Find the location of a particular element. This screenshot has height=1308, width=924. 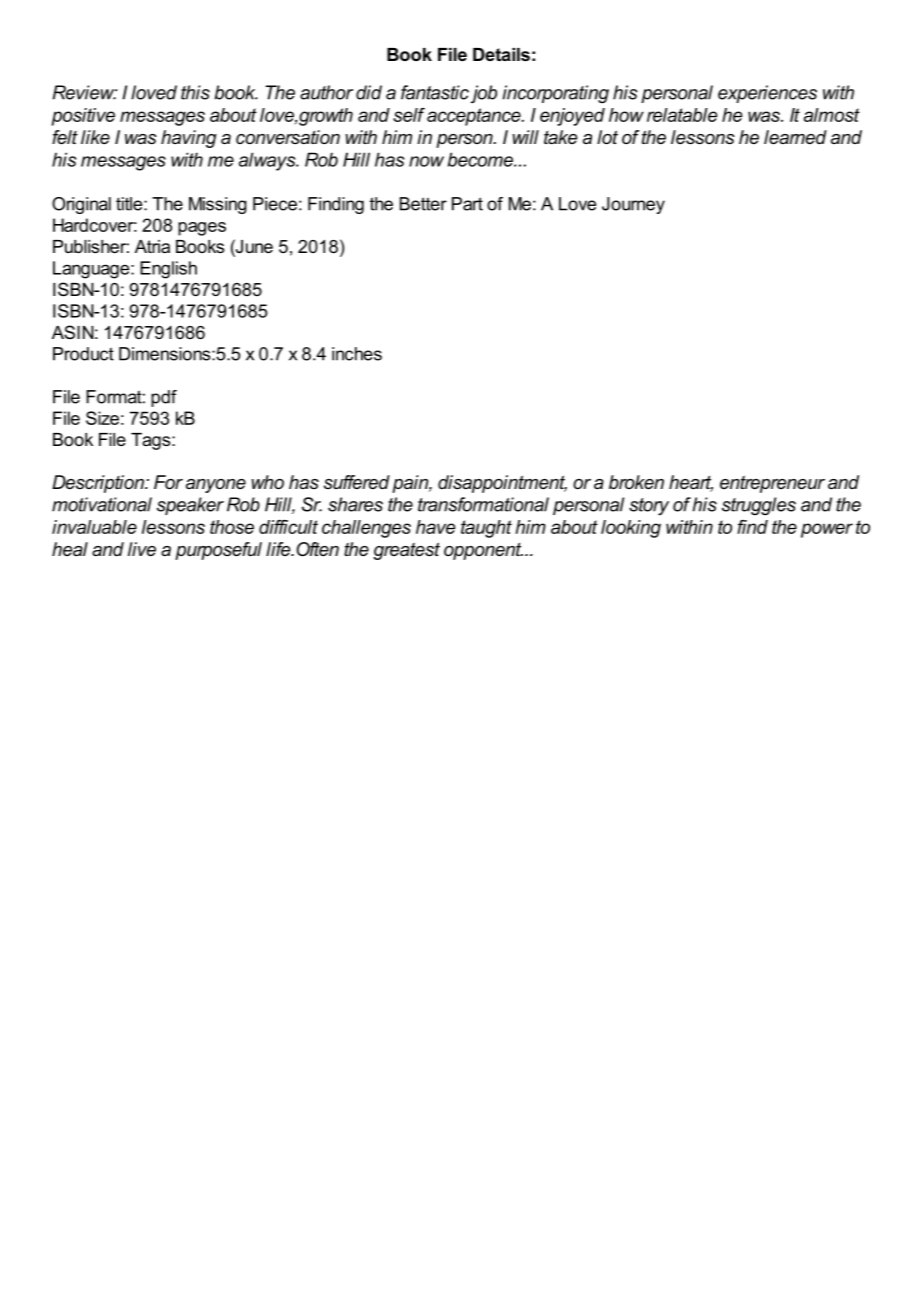

having is located at coordinates (189, 139).
